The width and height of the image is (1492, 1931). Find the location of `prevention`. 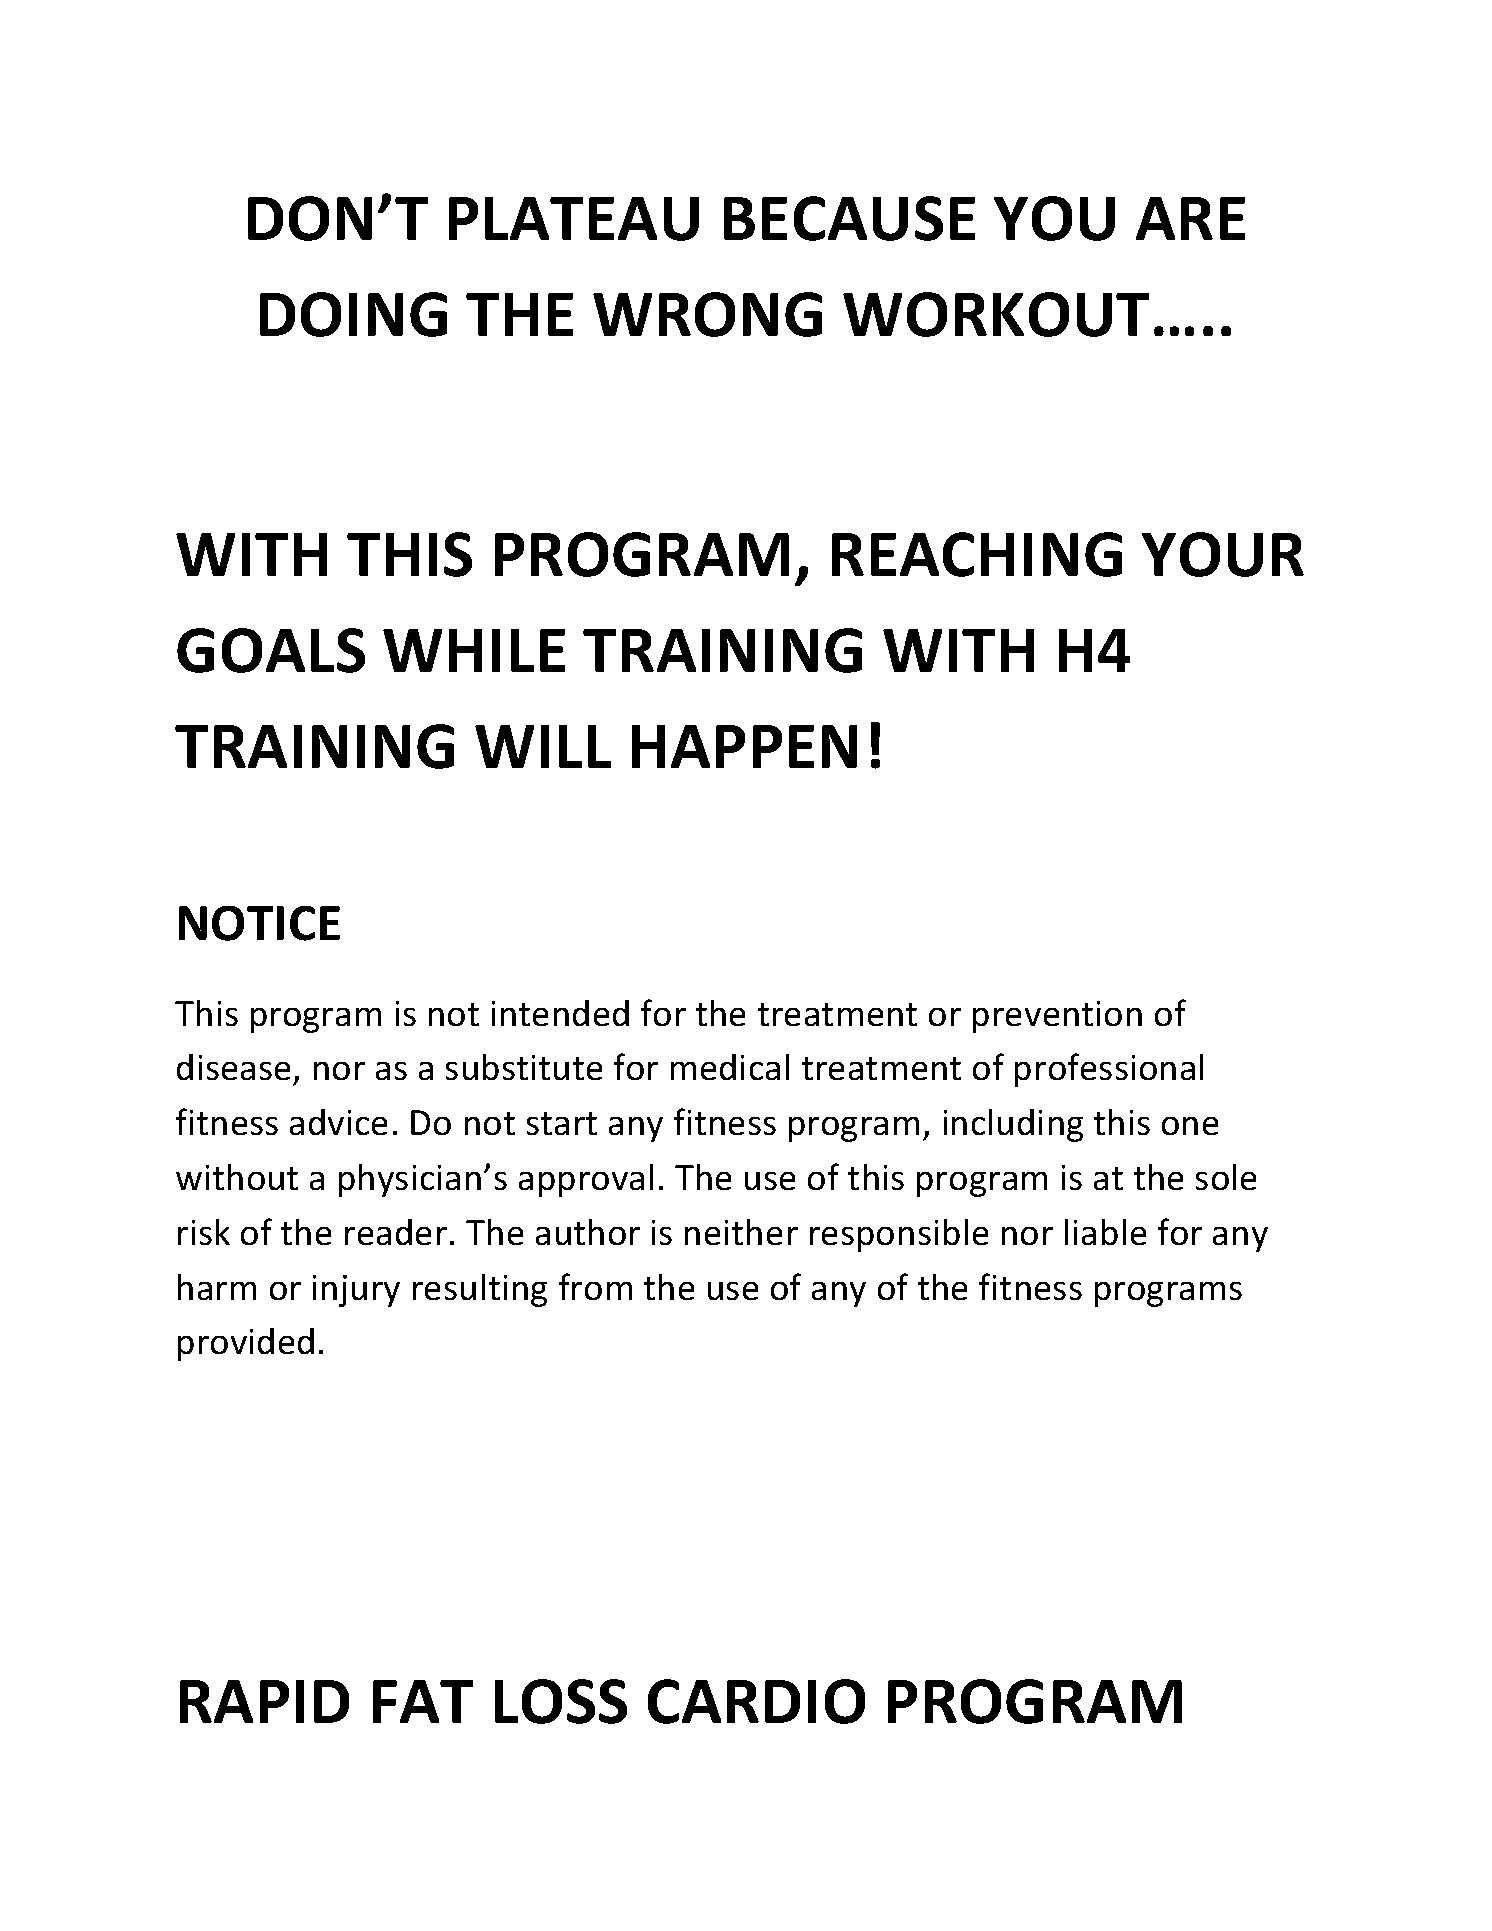

prevention is located at coordinates (1057, 1017).
